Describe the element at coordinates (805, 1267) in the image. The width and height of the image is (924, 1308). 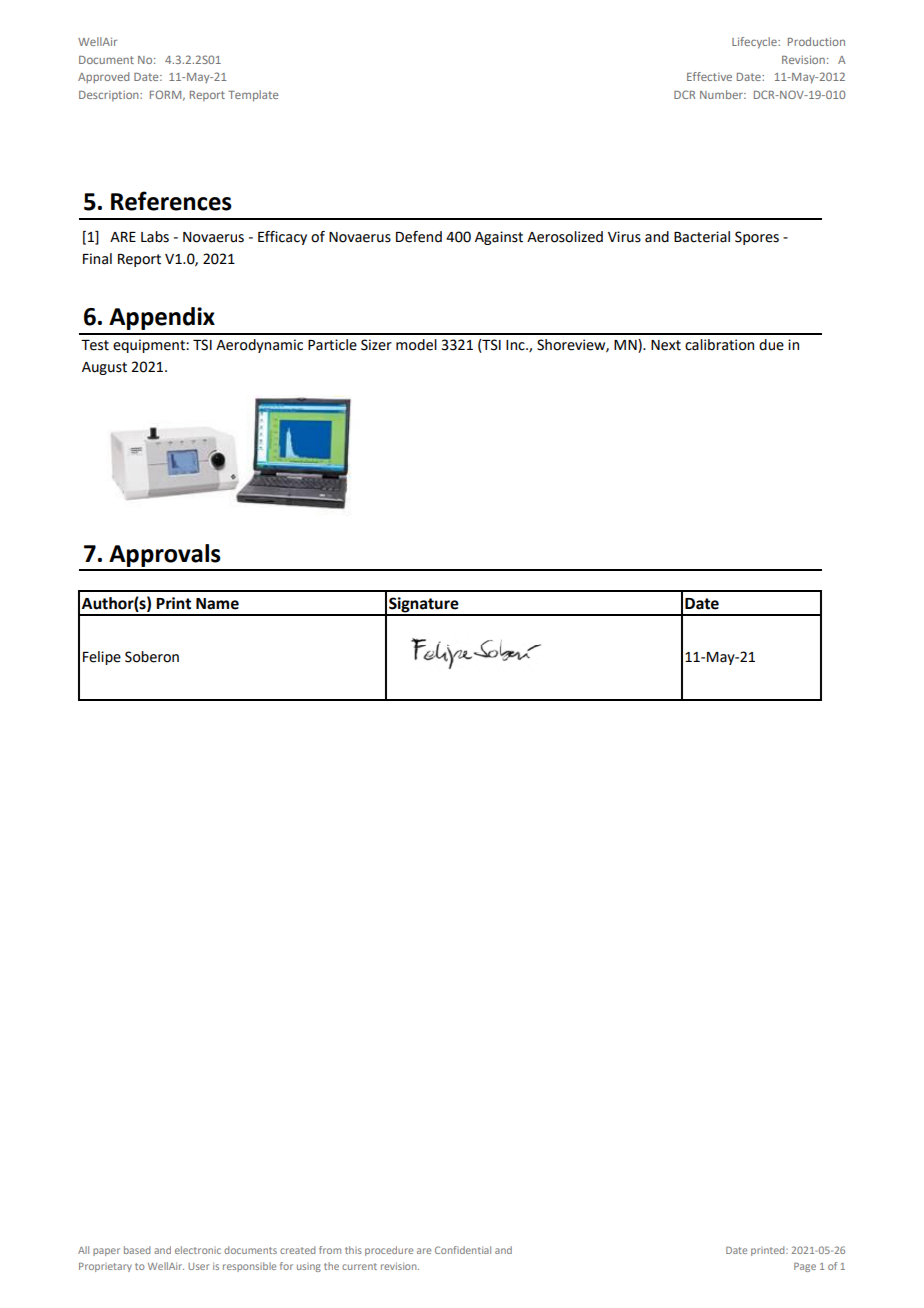
I see `Page` at that location.
